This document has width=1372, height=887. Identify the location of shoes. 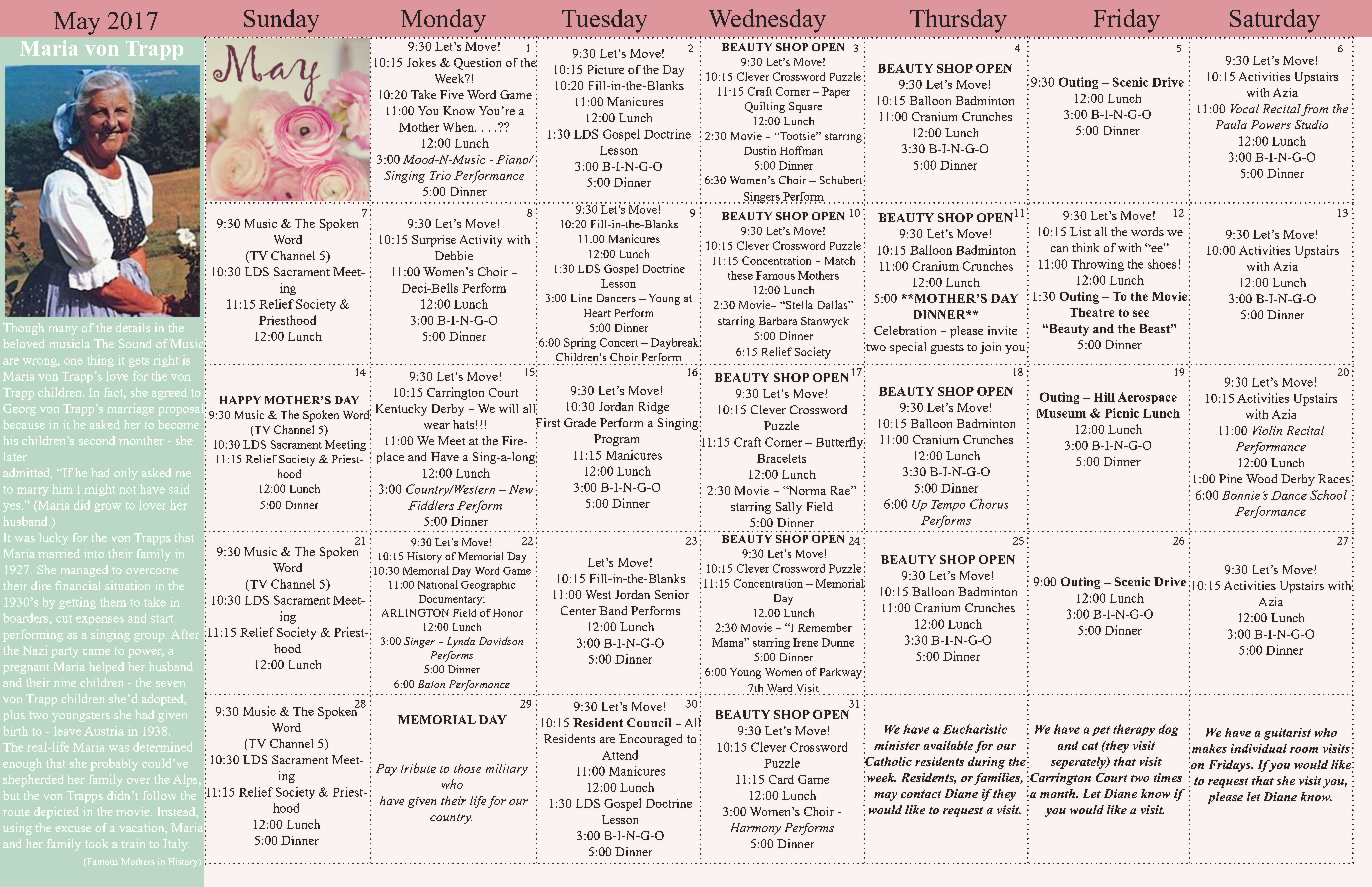
(1162, 264).
